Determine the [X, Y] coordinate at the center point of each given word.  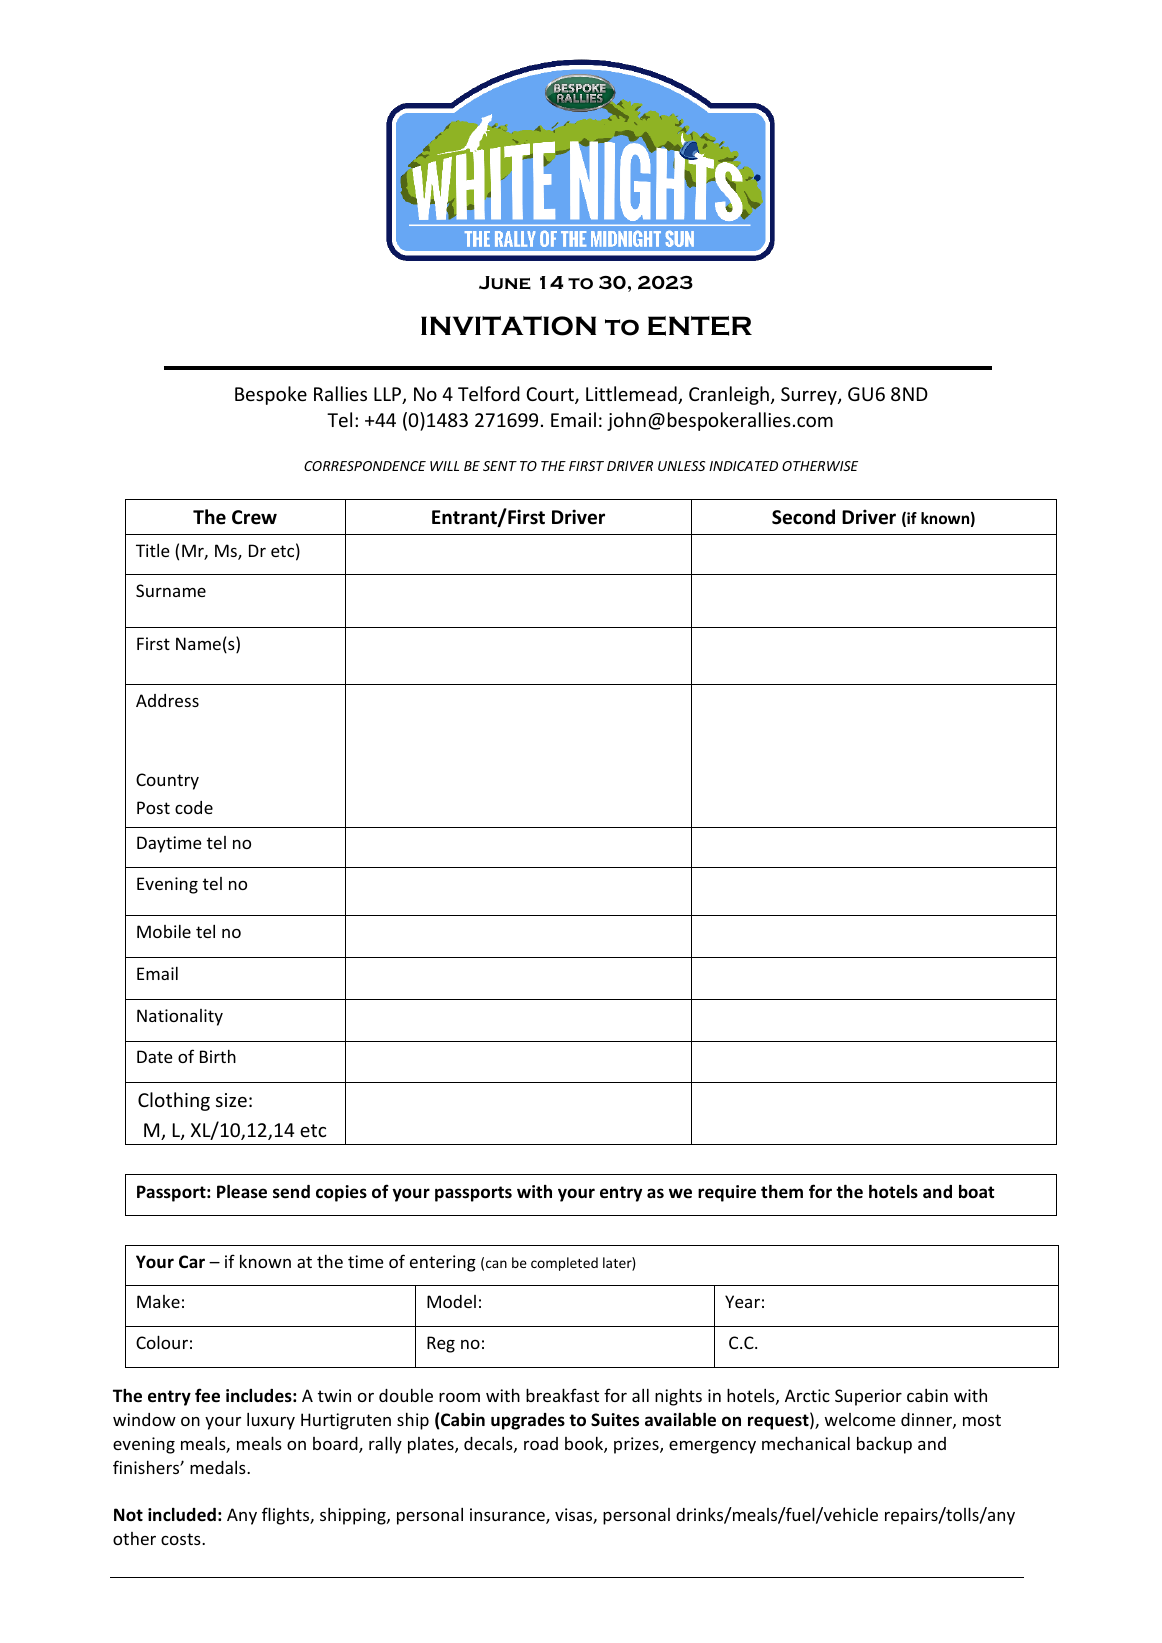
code [194, 807]
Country [167, 781]
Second [803, 517]
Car [192, 1261]
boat [976, 1191]
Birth [218, 1056]
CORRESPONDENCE [365, 466]
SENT [500, 466]
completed [564, 1264]
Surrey [810, 396]
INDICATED [743, 466]
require [727, 1193]
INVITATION [508, 326]
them [782, 1191]
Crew [254, 517]
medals [219, 1467]
